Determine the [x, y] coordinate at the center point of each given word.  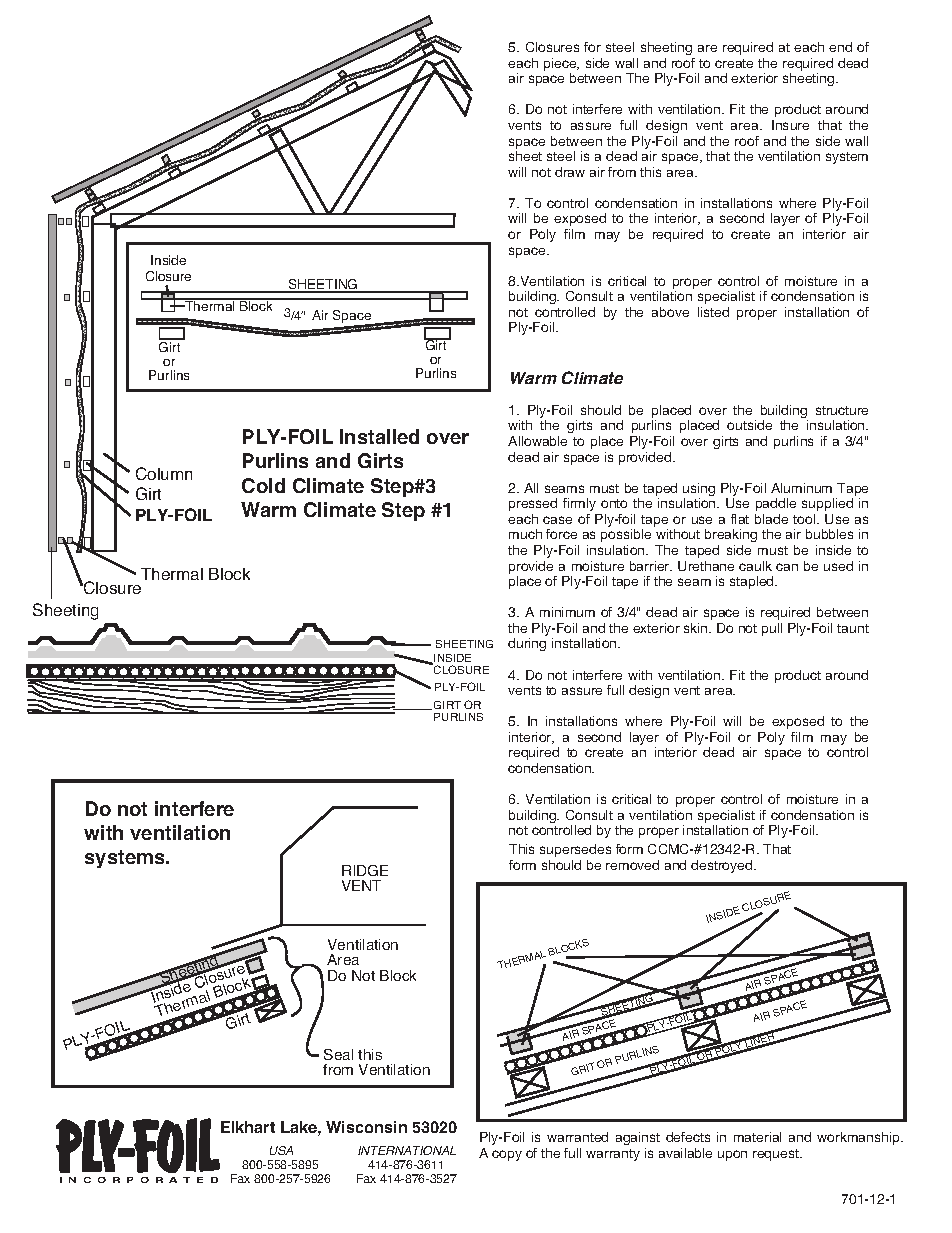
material [757, 1137]
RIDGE [365, 870]
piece [561, 66]
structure [842, 410]
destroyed [723, 866]
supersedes [575, 850]
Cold [263, 485]
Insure [790, 125]
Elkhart [248, 1127]
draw [570, 172]
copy [507, 1155]
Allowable [537, 441]
